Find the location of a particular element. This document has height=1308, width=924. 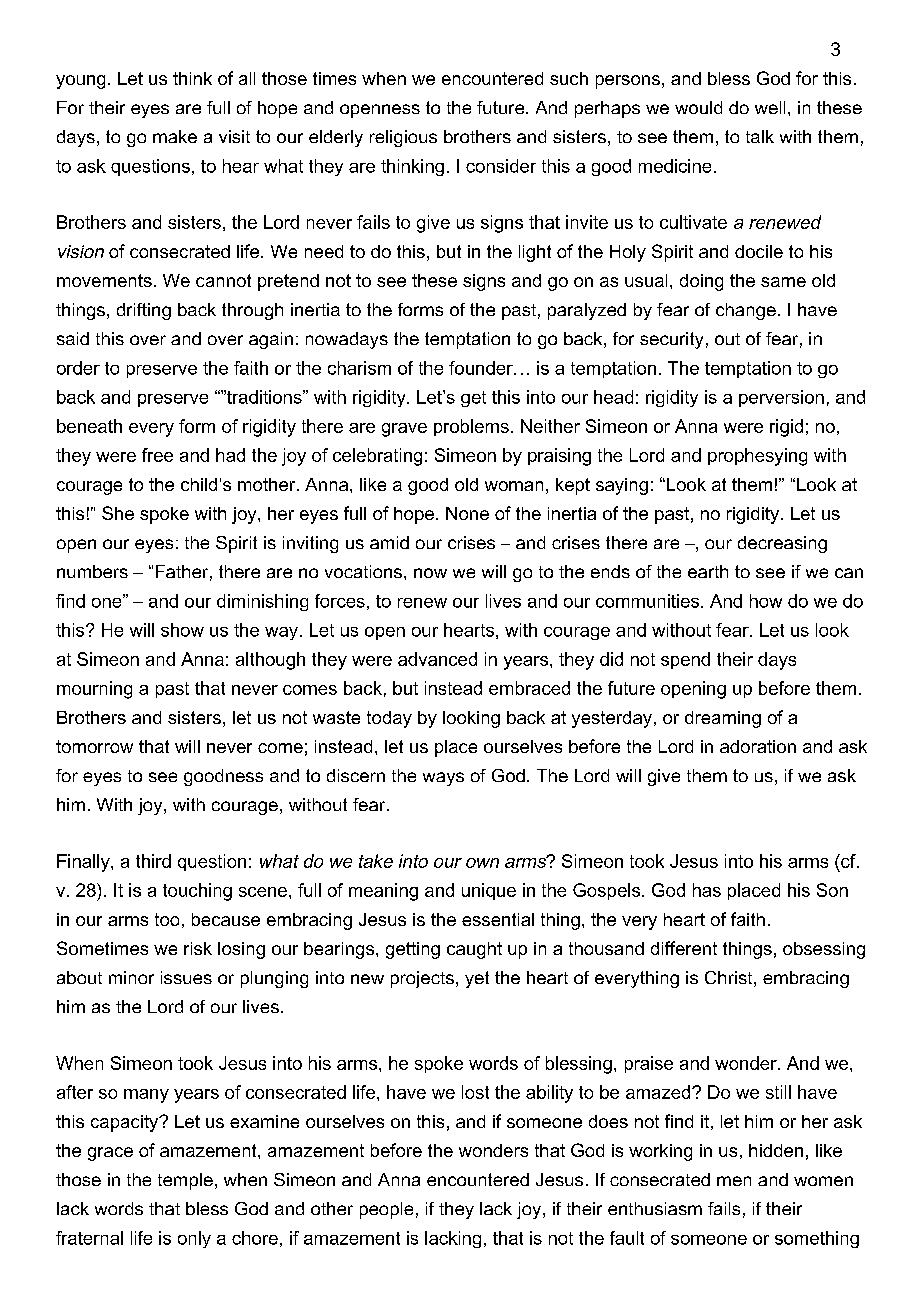

risk is located at coordinates (198, 948).
